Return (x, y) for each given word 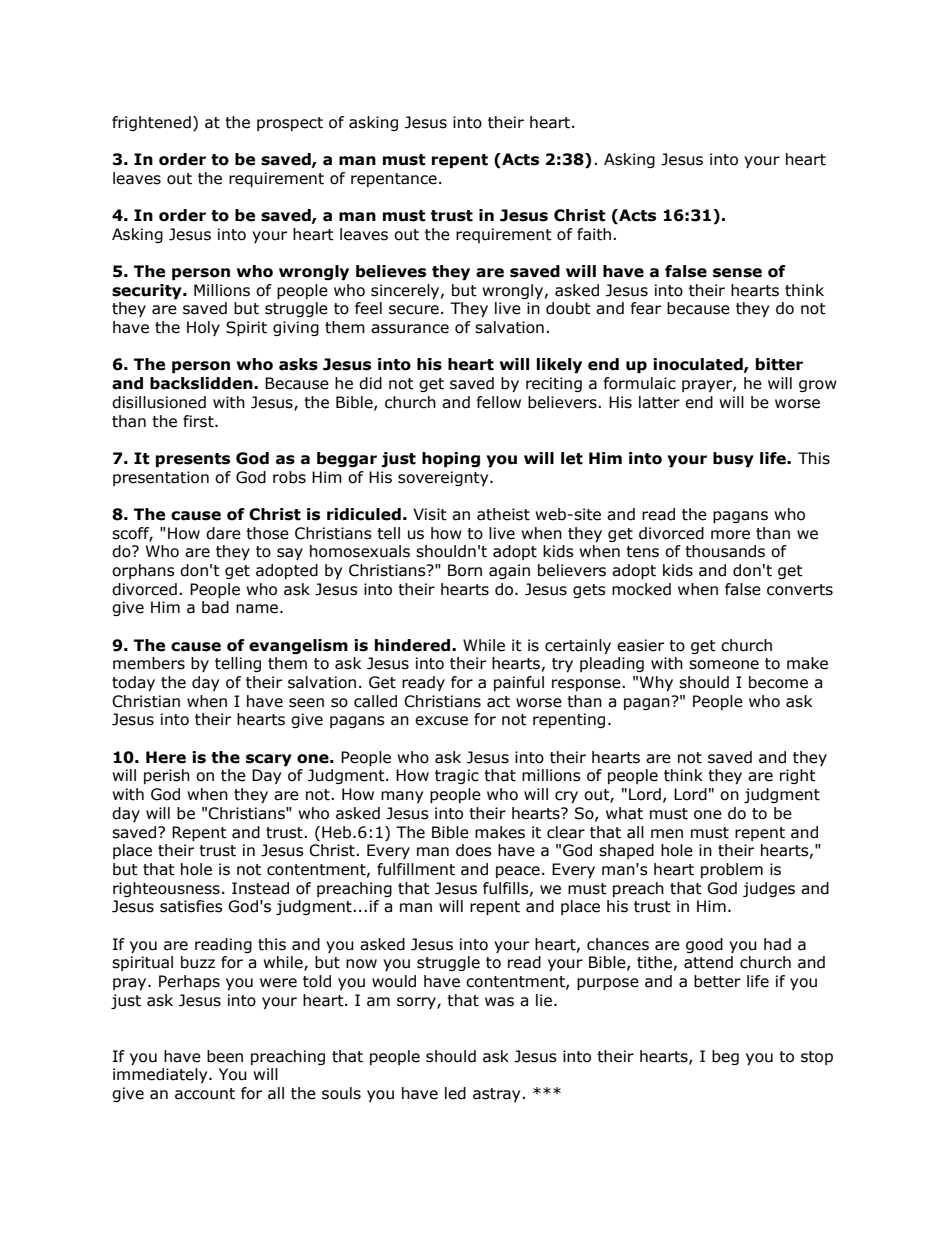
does (474, 850)
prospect (290, 124)
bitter (779, 364)
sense (737, 273)
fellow (499, 402)
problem (732, 870)
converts (800, 590)
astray (498, 1095)
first (199, 421)
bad (215, 607)
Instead (260, 888)
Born (465, 570)
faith (594, 234)
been (225, 1056)
